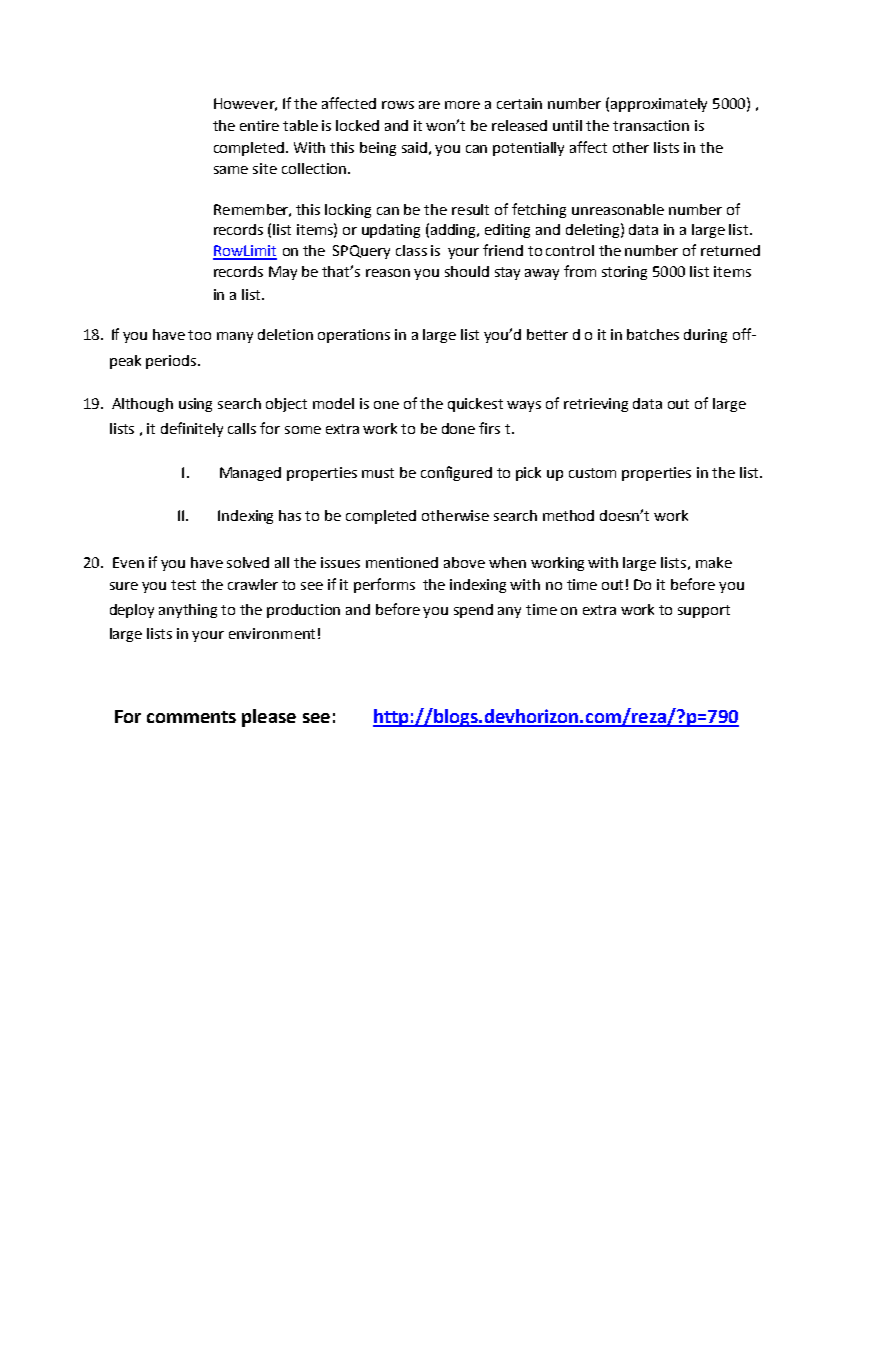 Image resolution: width=881 pixels, height=1372 pixels. I want to click on are, so click(429, 105).
